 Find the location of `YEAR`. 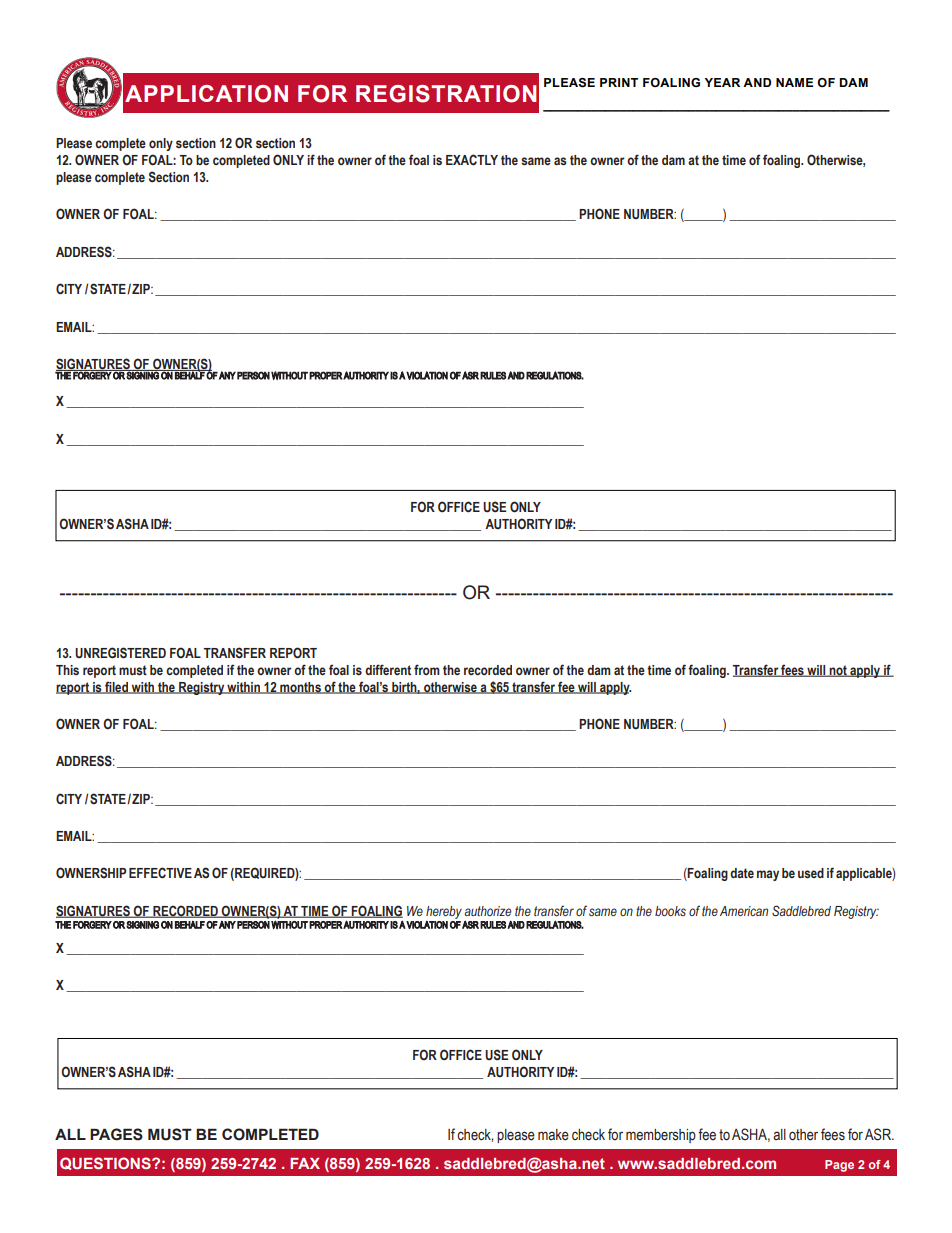

YEAR is located at coordinates (722, 82).
